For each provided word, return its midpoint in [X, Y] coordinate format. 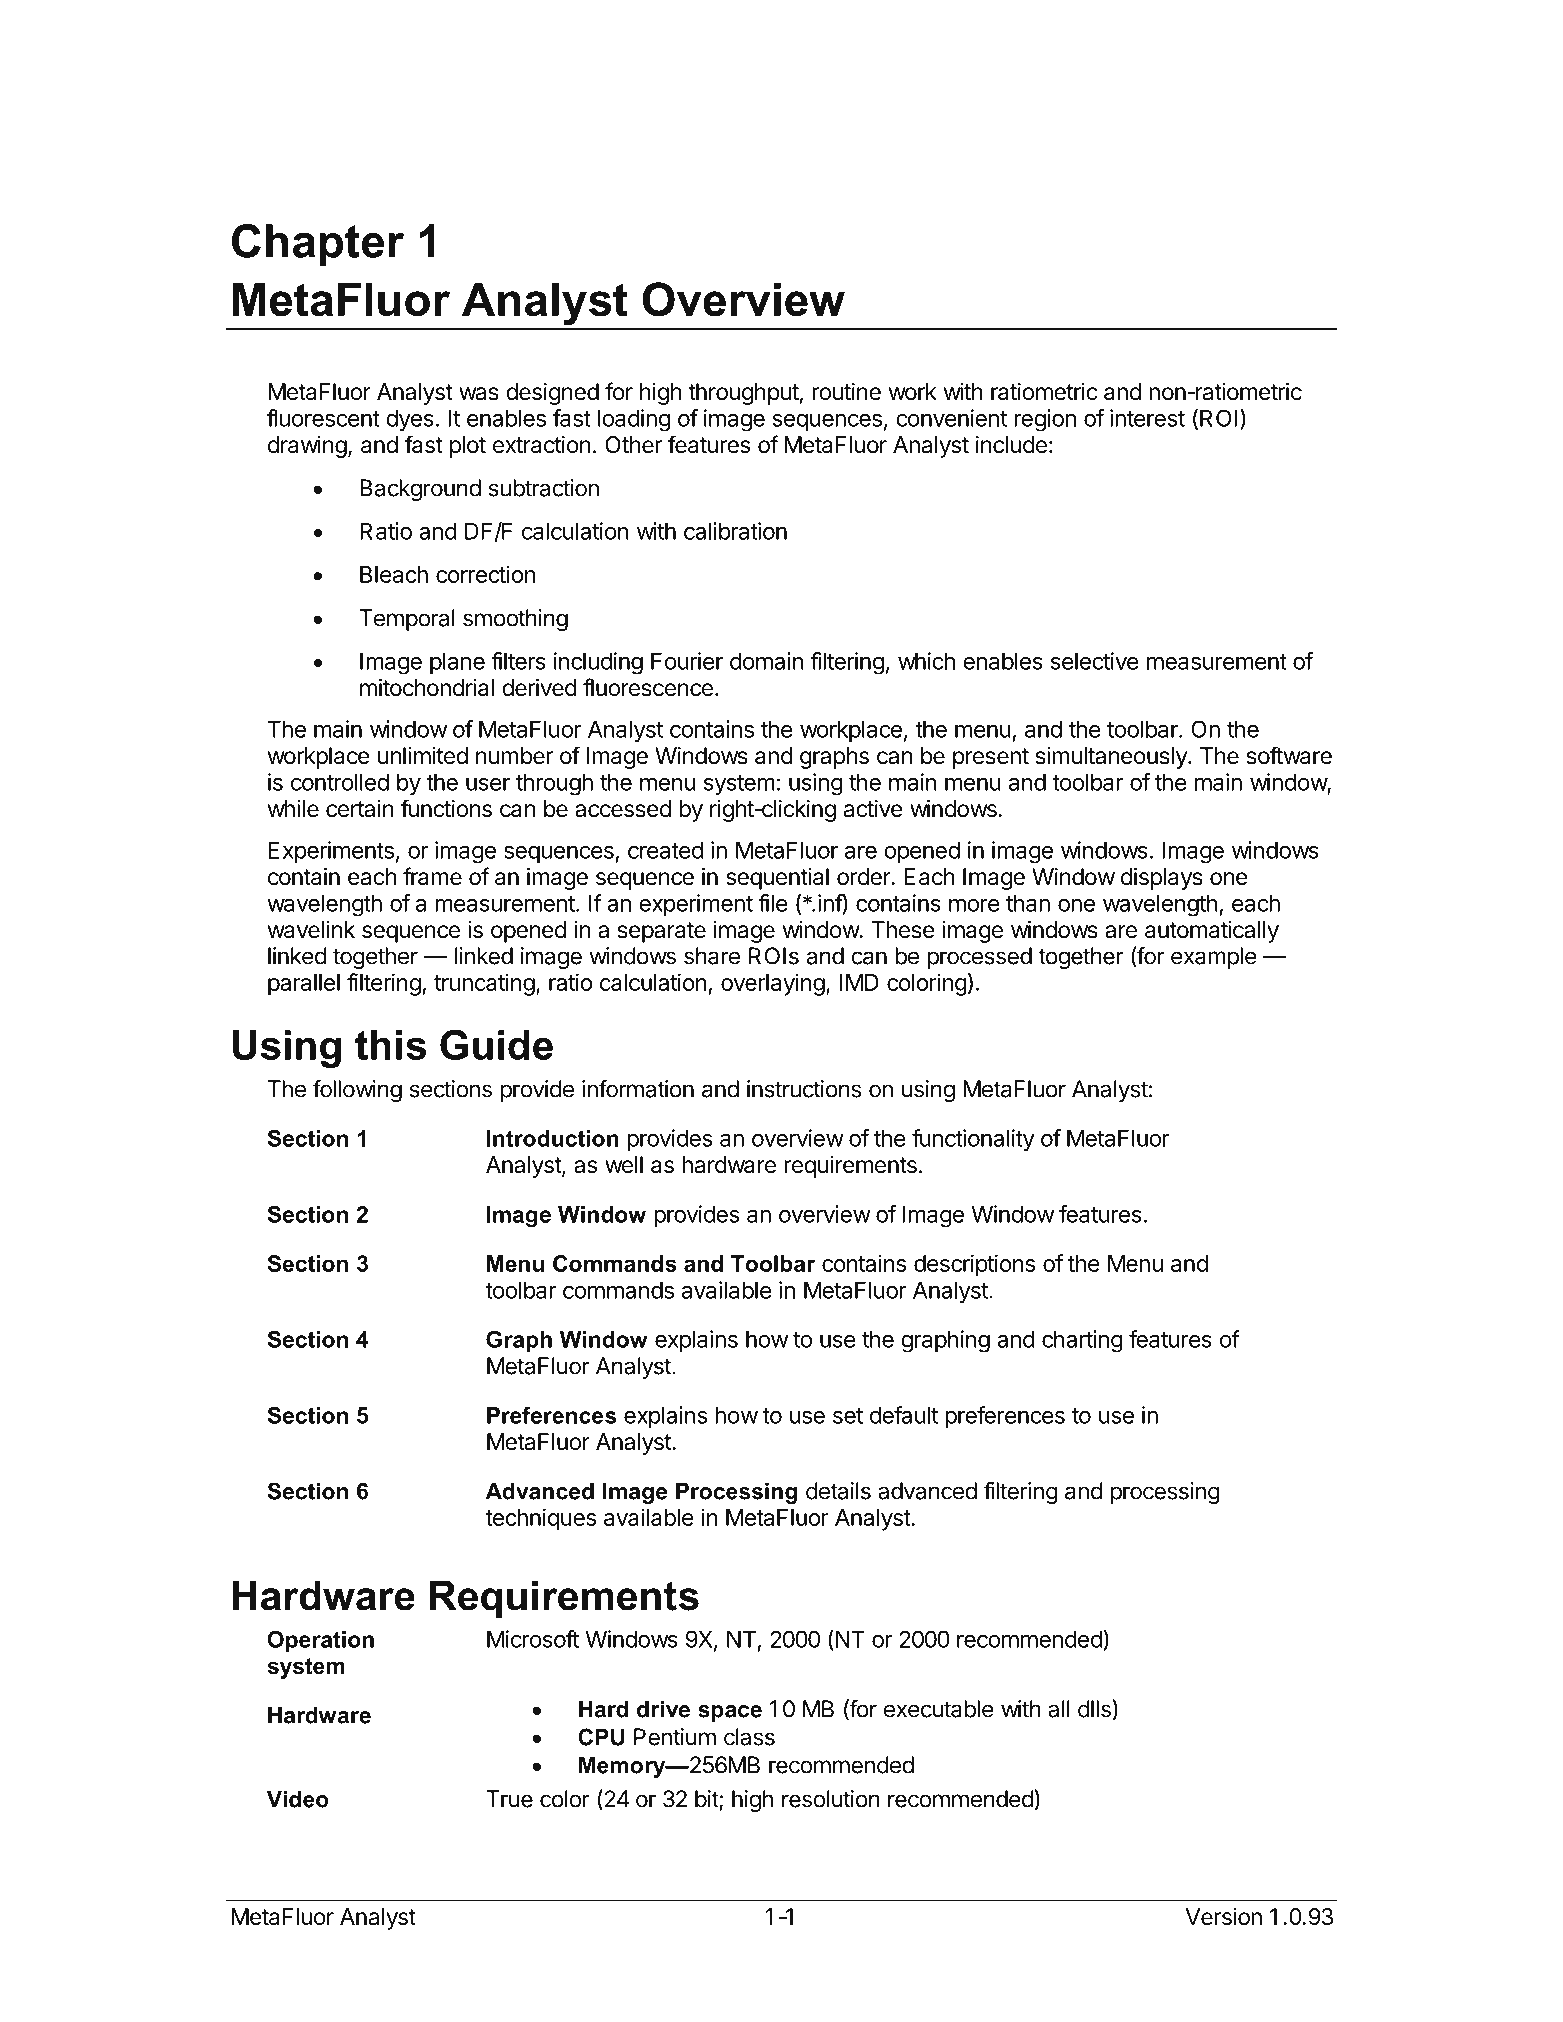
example [1214, 958]
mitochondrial [427, 688]
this [390, 1045]
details [838, 1491]
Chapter [318, 245]
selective [1095, 661]
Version [1223, 1917]
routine [846, 392]
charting [1082, 1341]
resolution [831, 1799]
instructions [804, 1089]
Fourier [687, 661]
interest [1147, 418]
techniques [540, 1519]
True [509, 1799]
